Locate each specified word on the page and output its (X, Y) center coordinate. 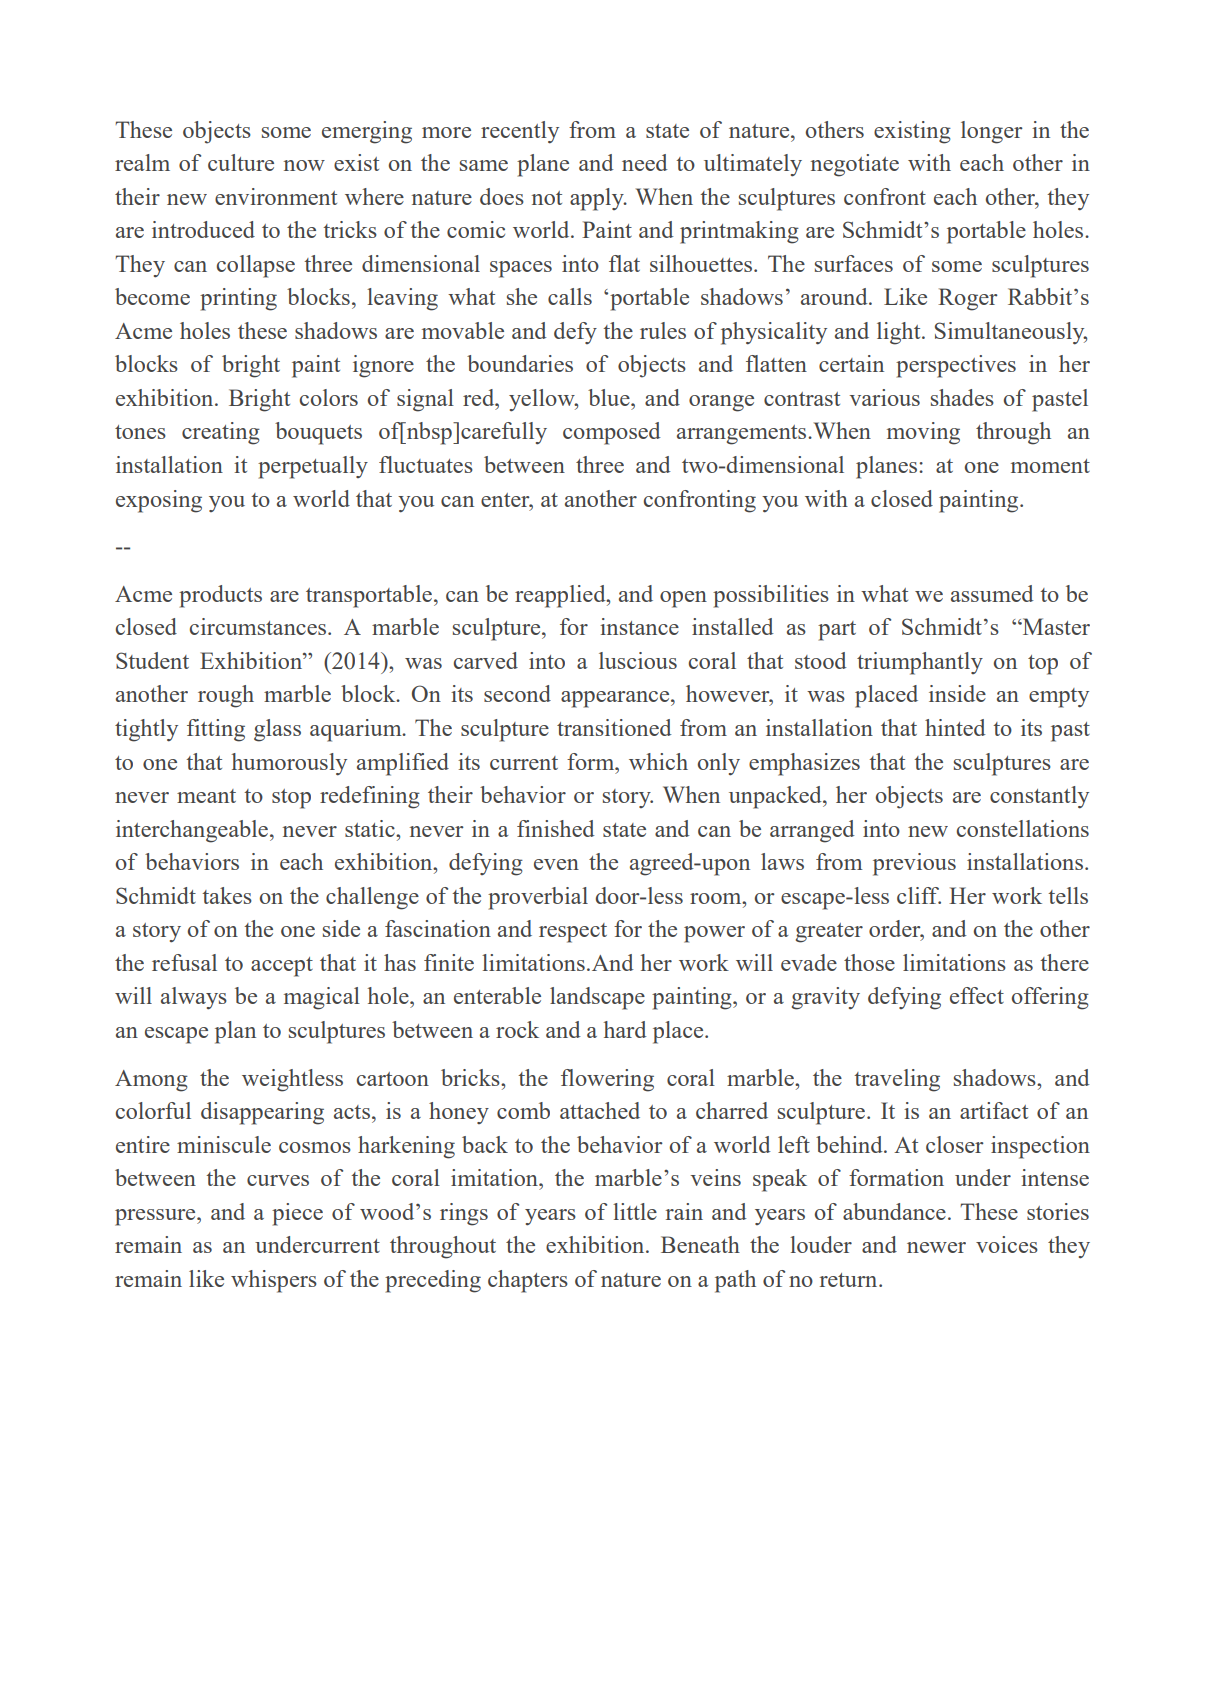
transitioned (614, 727)
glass (277, 730)
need (645, 162)
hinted (955, 727)
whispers (274, 1281)
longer (992, 132)
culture (241, 162)
